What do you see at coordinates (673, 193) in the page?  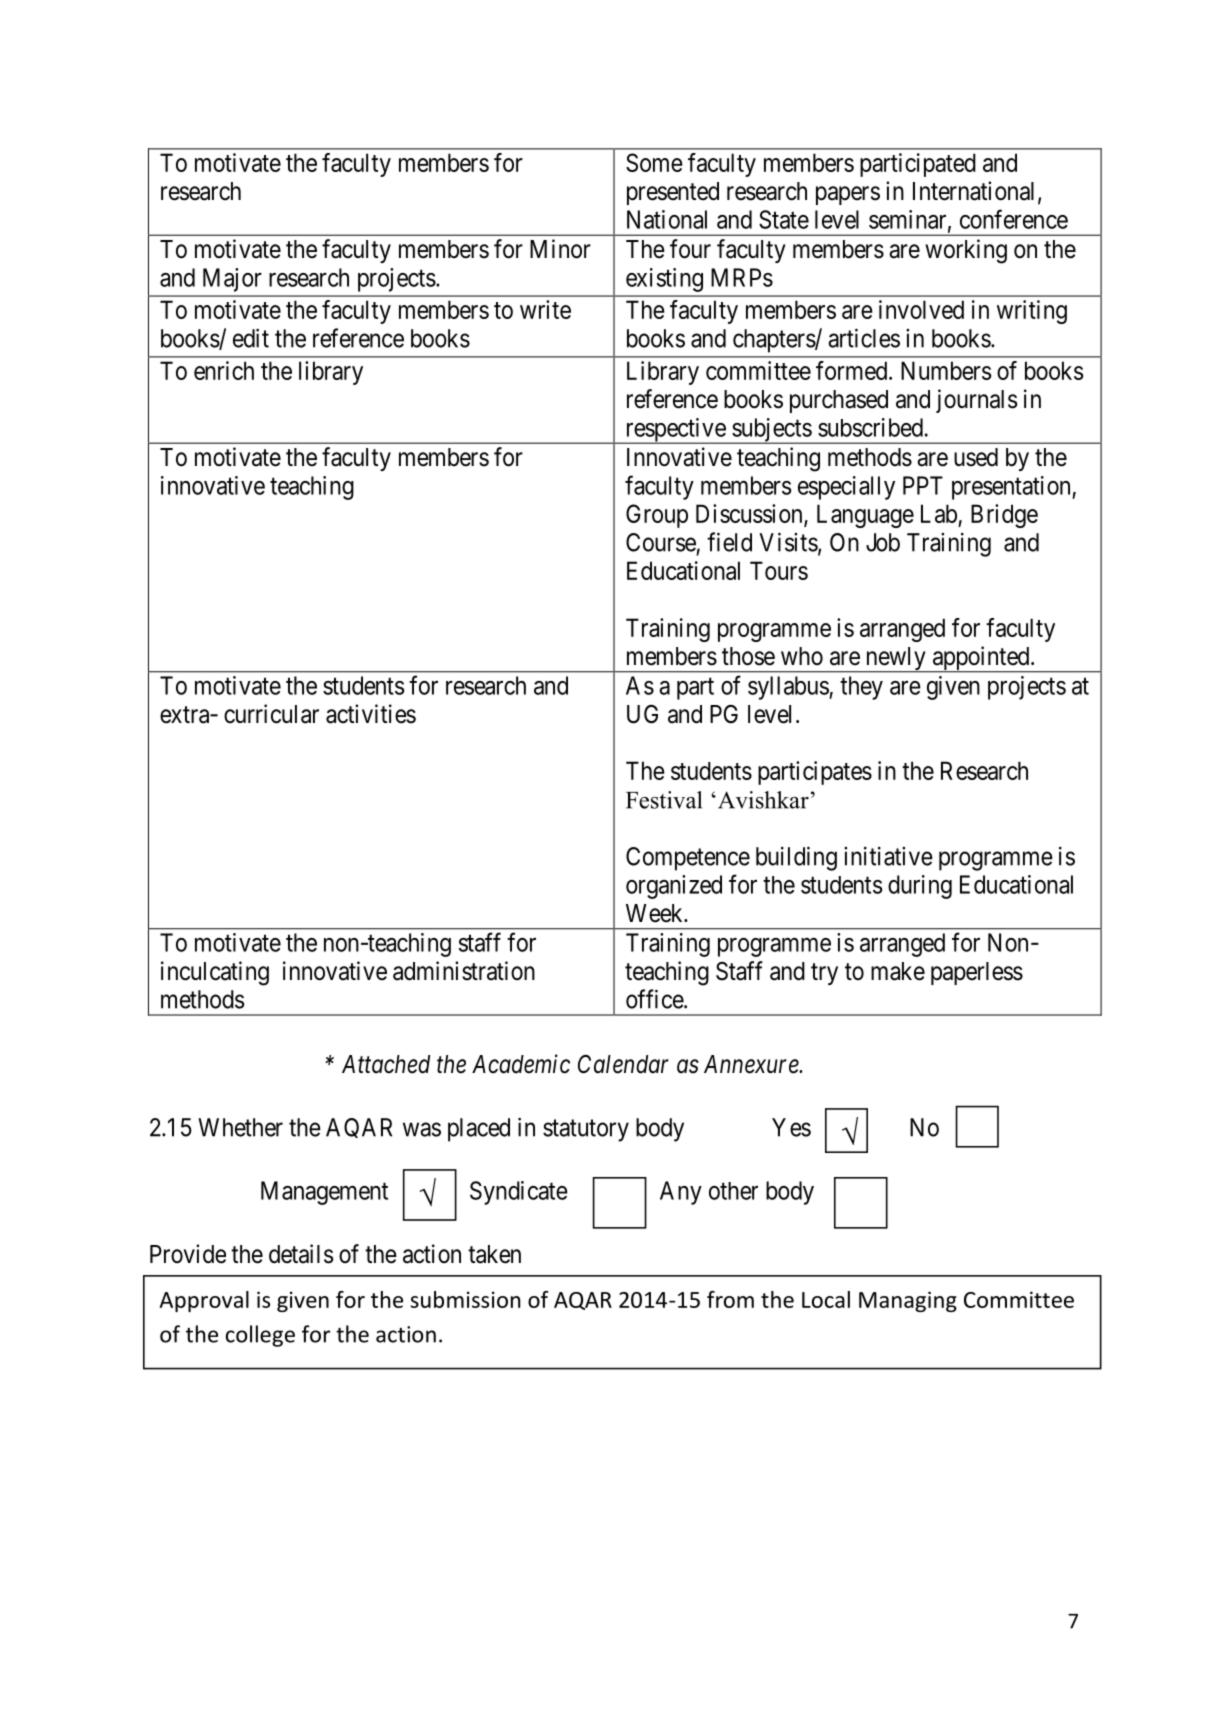 I see `presented` at bounding box center [673, 193].
